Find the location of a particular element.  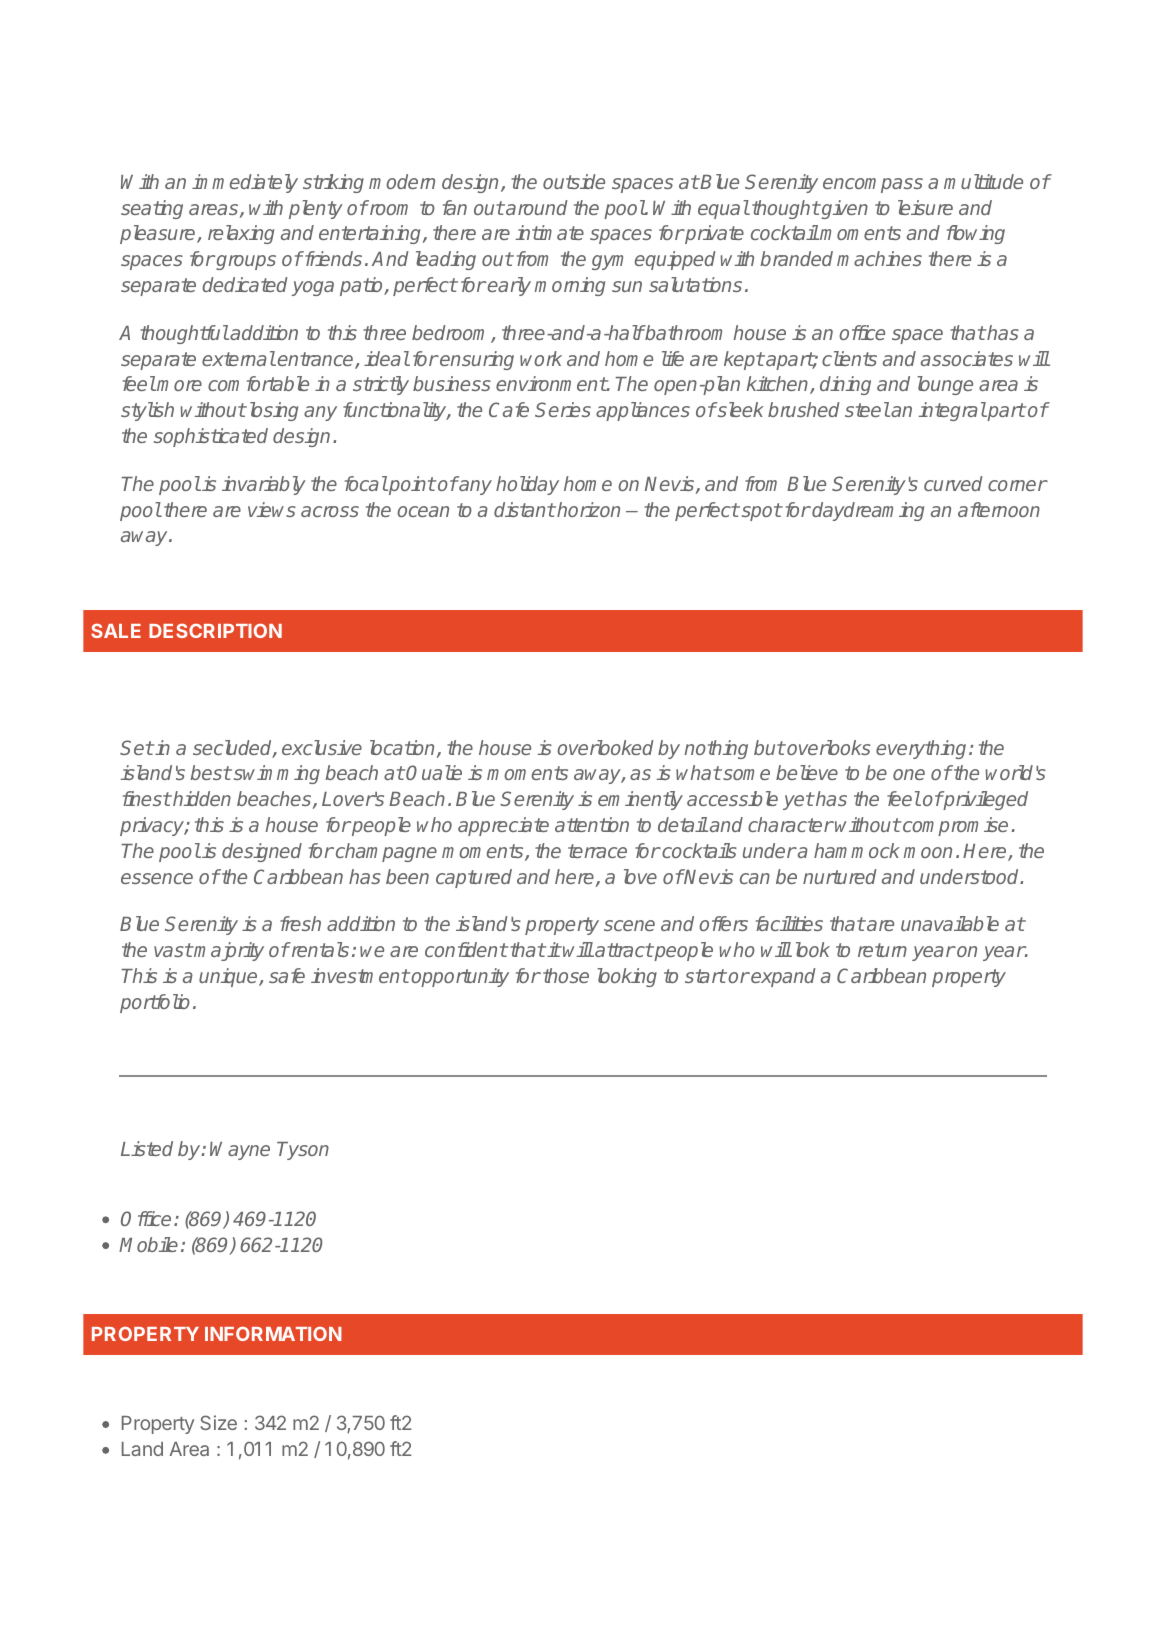

return is located at coordinates (882, 950).
